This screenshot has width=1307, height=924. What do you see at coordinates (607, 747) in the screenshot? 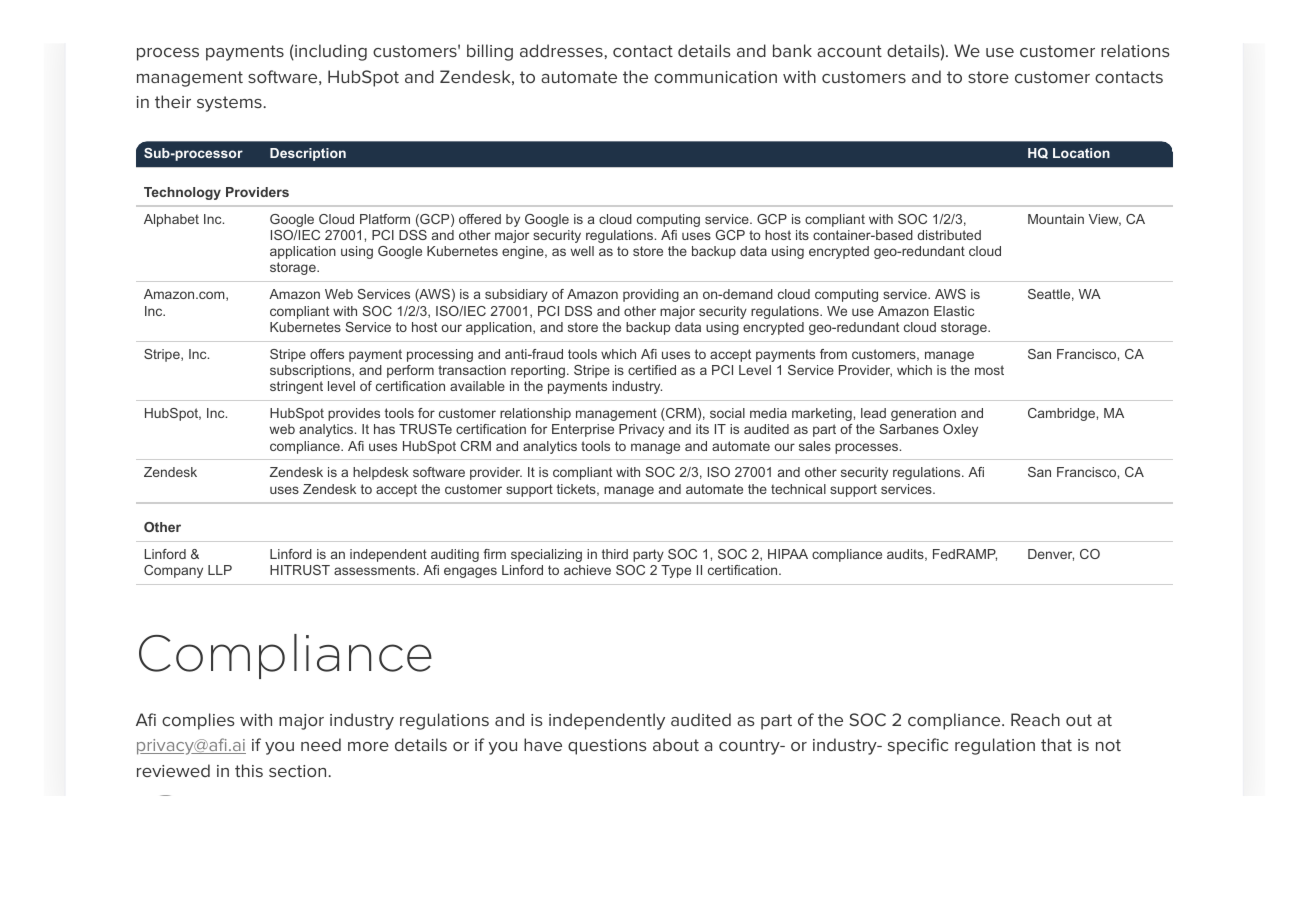
I see `questions` at bounding box center [607, 747].
